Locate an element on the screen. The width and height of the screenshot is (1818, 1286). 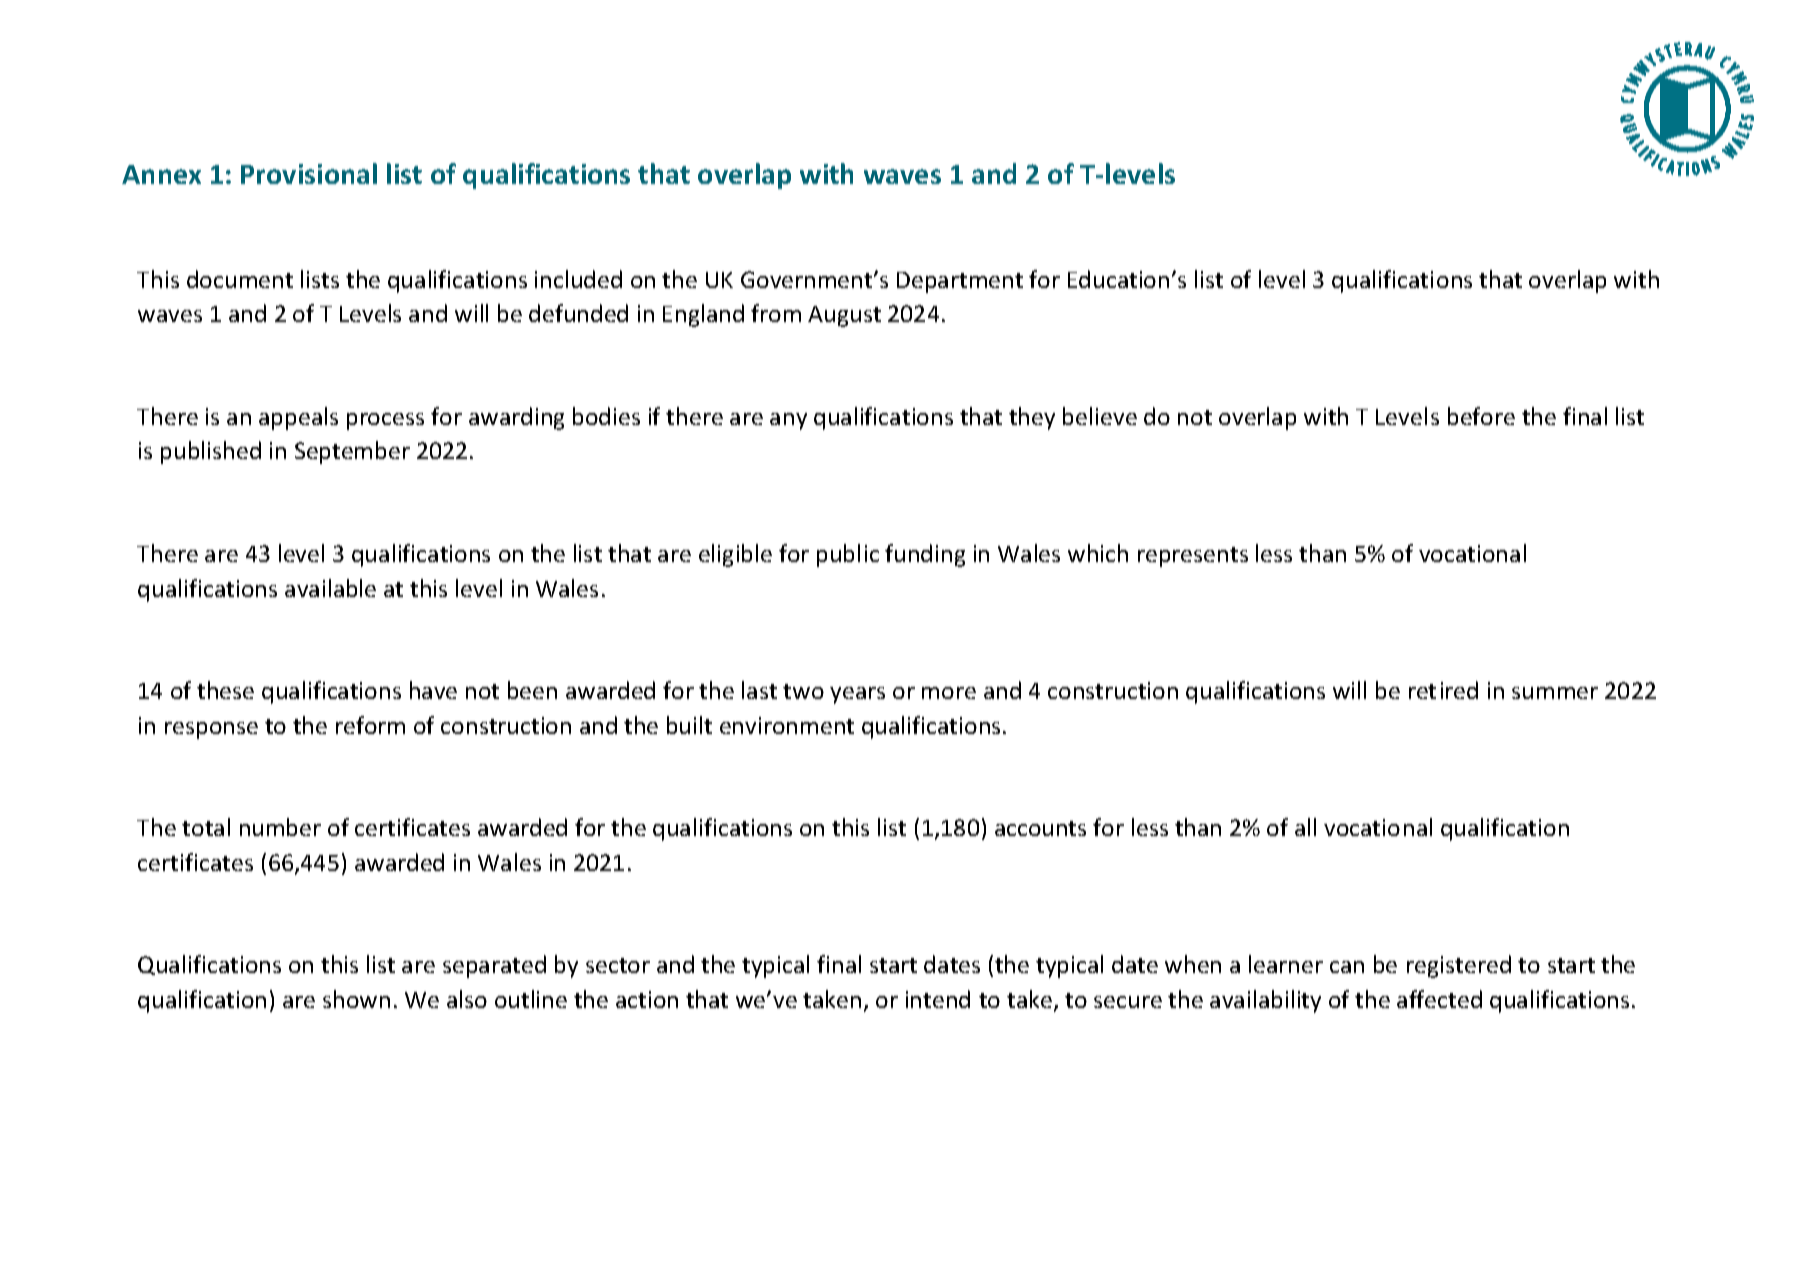
Provisional is located at coordinates (309, 173).
